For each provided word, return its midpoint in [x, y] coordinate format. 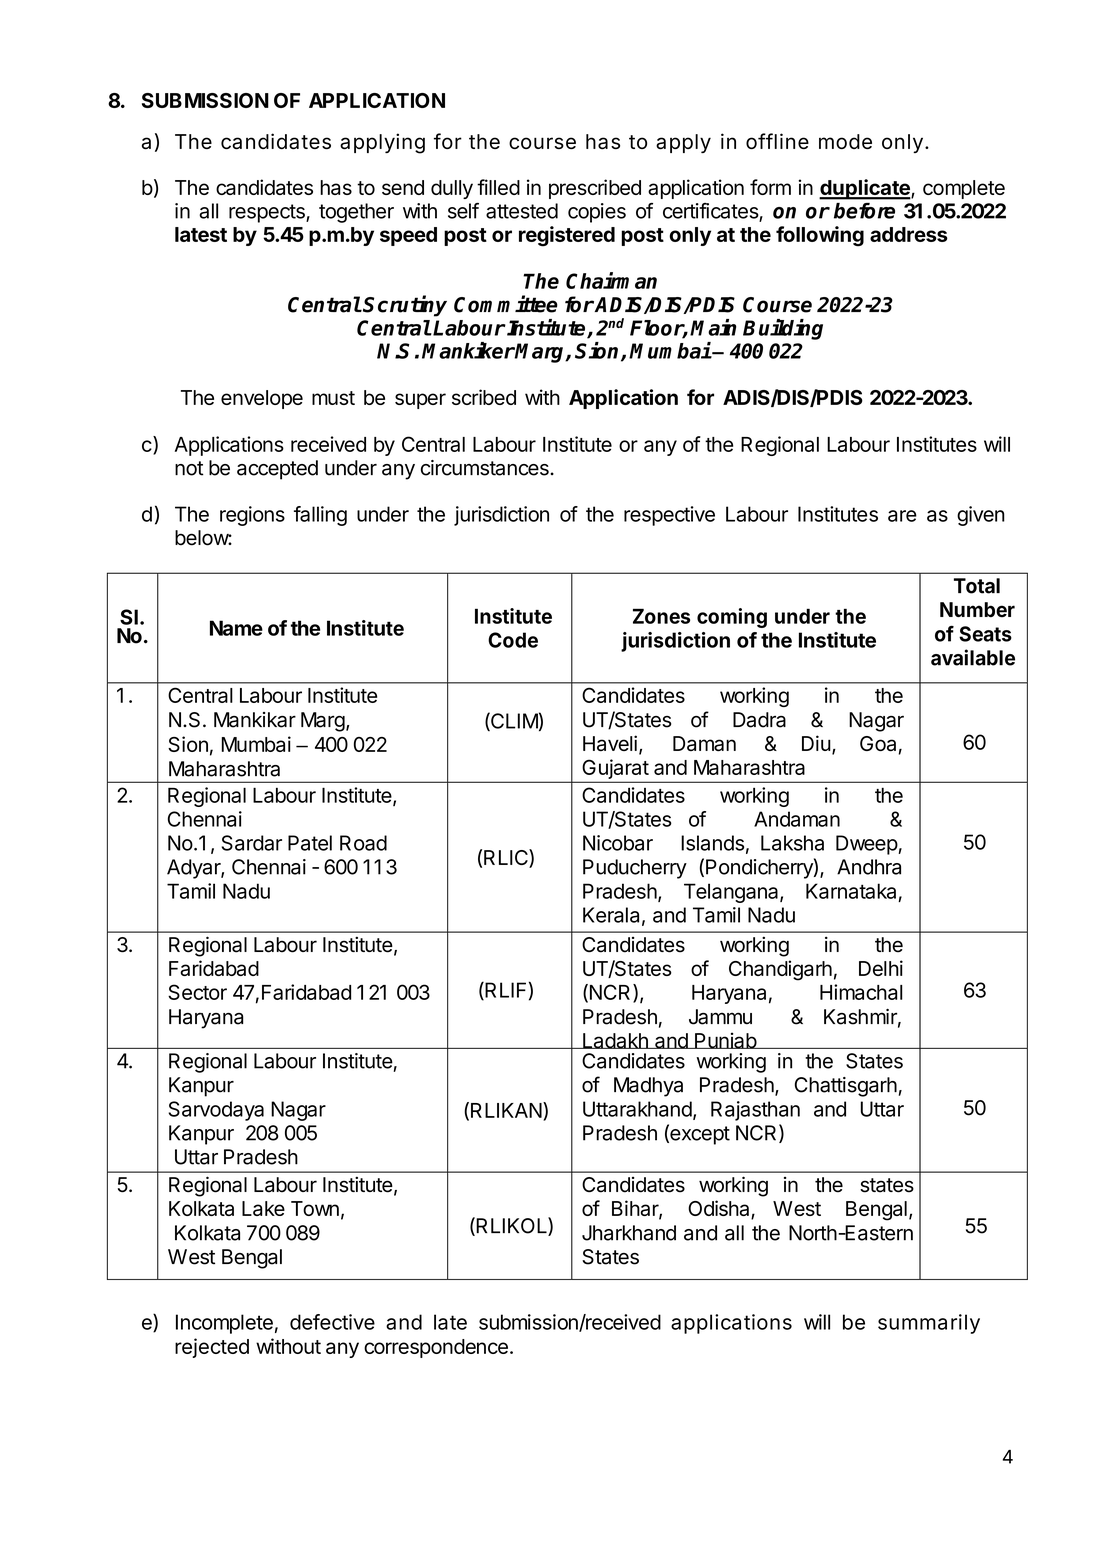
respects [268, 213]
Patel [310, 843]
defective [332, 1322]
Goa [878, 744]
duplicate [865, 189]
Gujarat [616, 769]
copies [597, 213]
